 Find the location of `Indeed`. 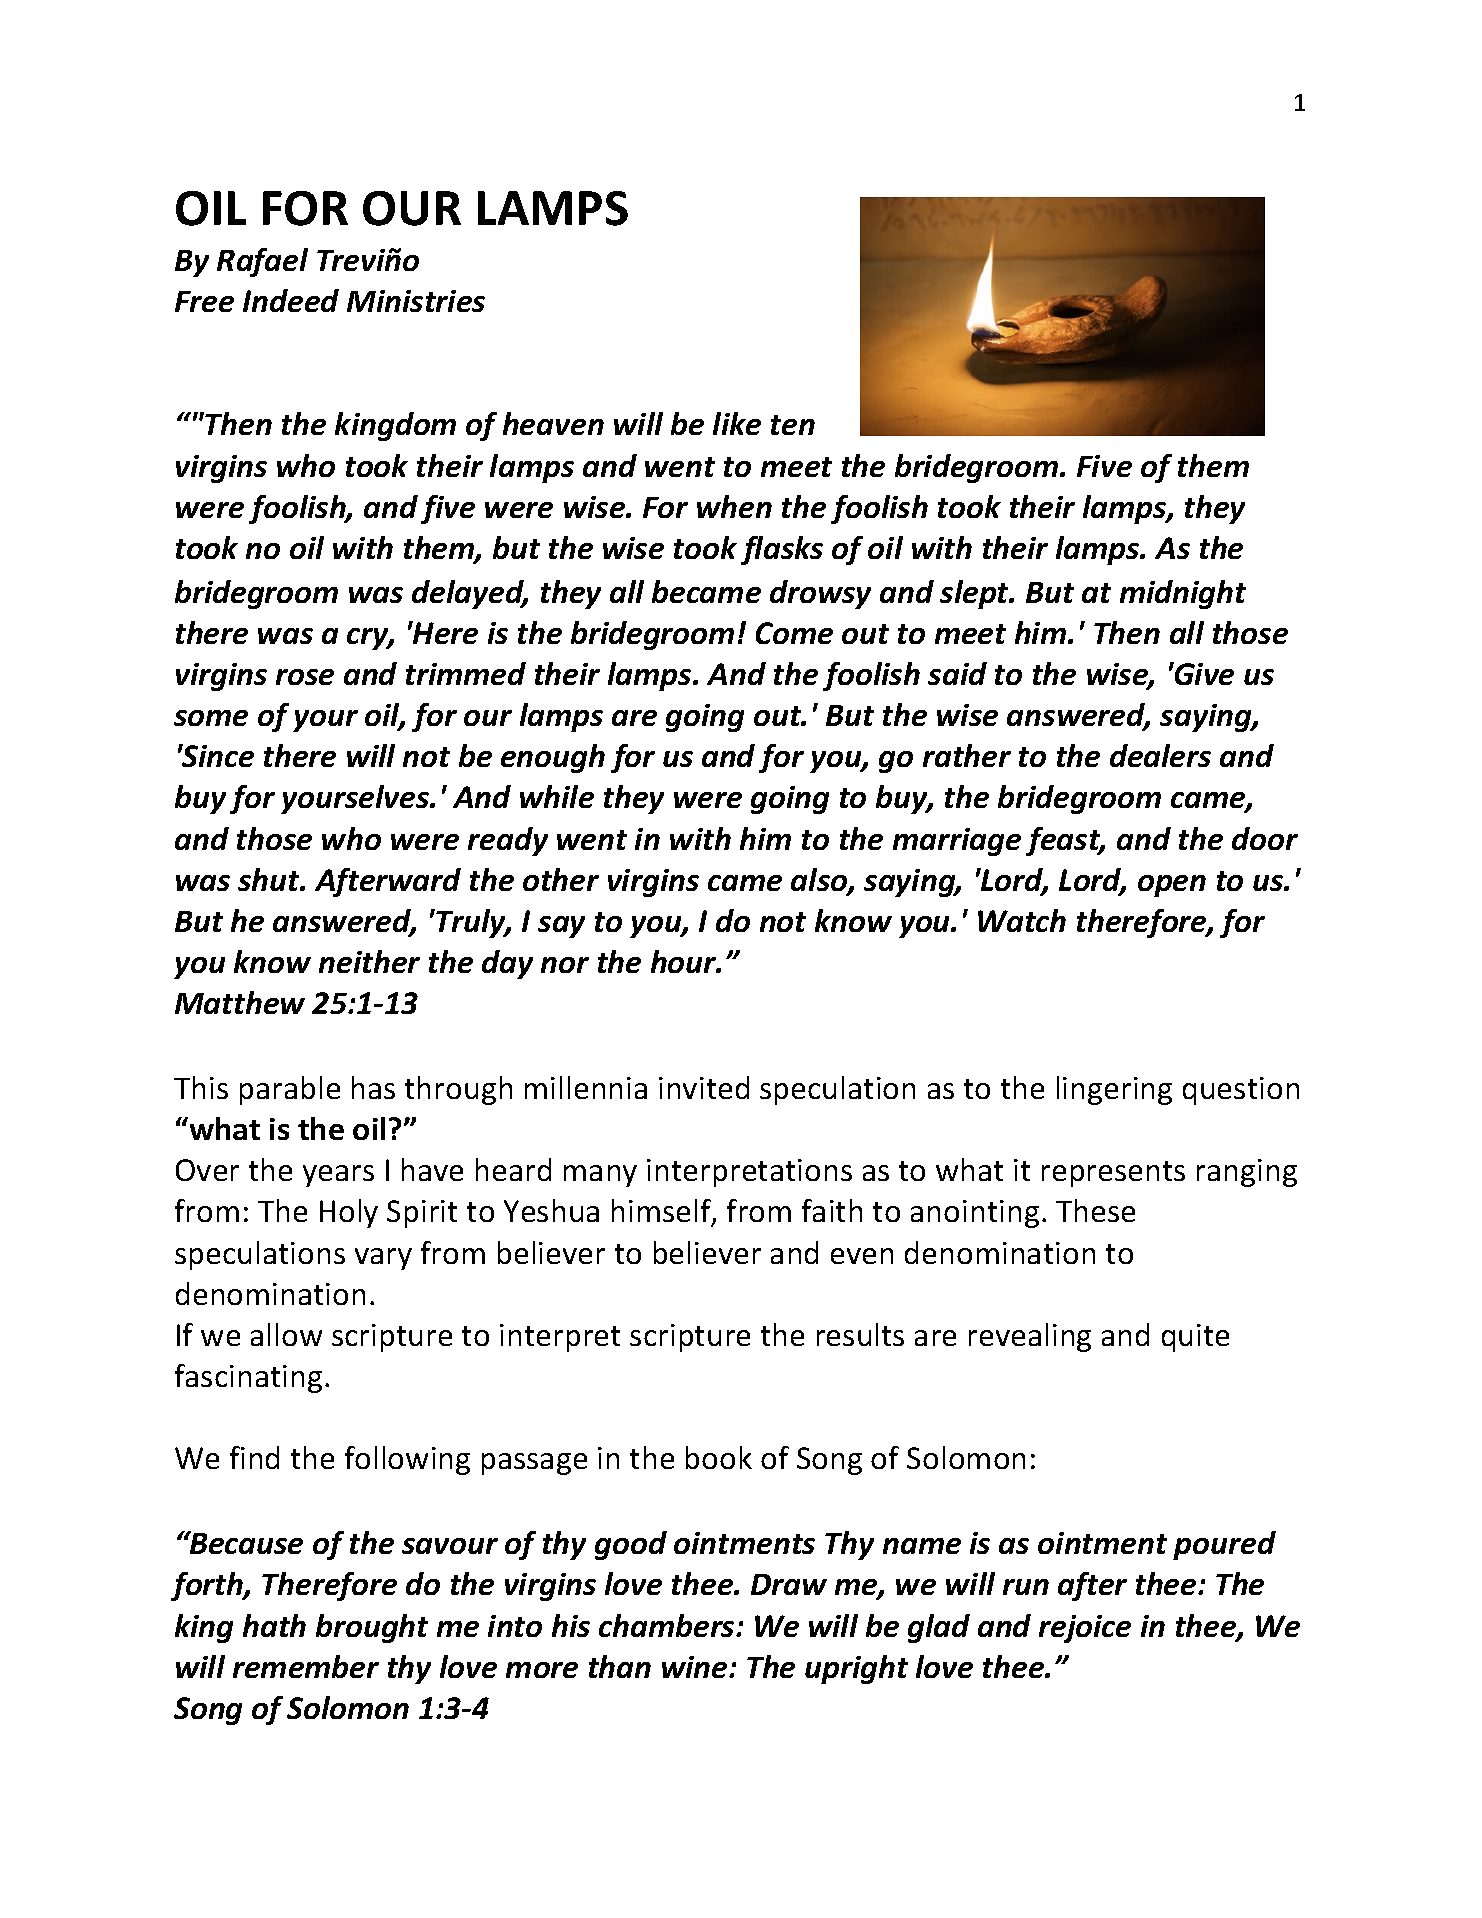

Indeed is located at coordinates (291, 300).
